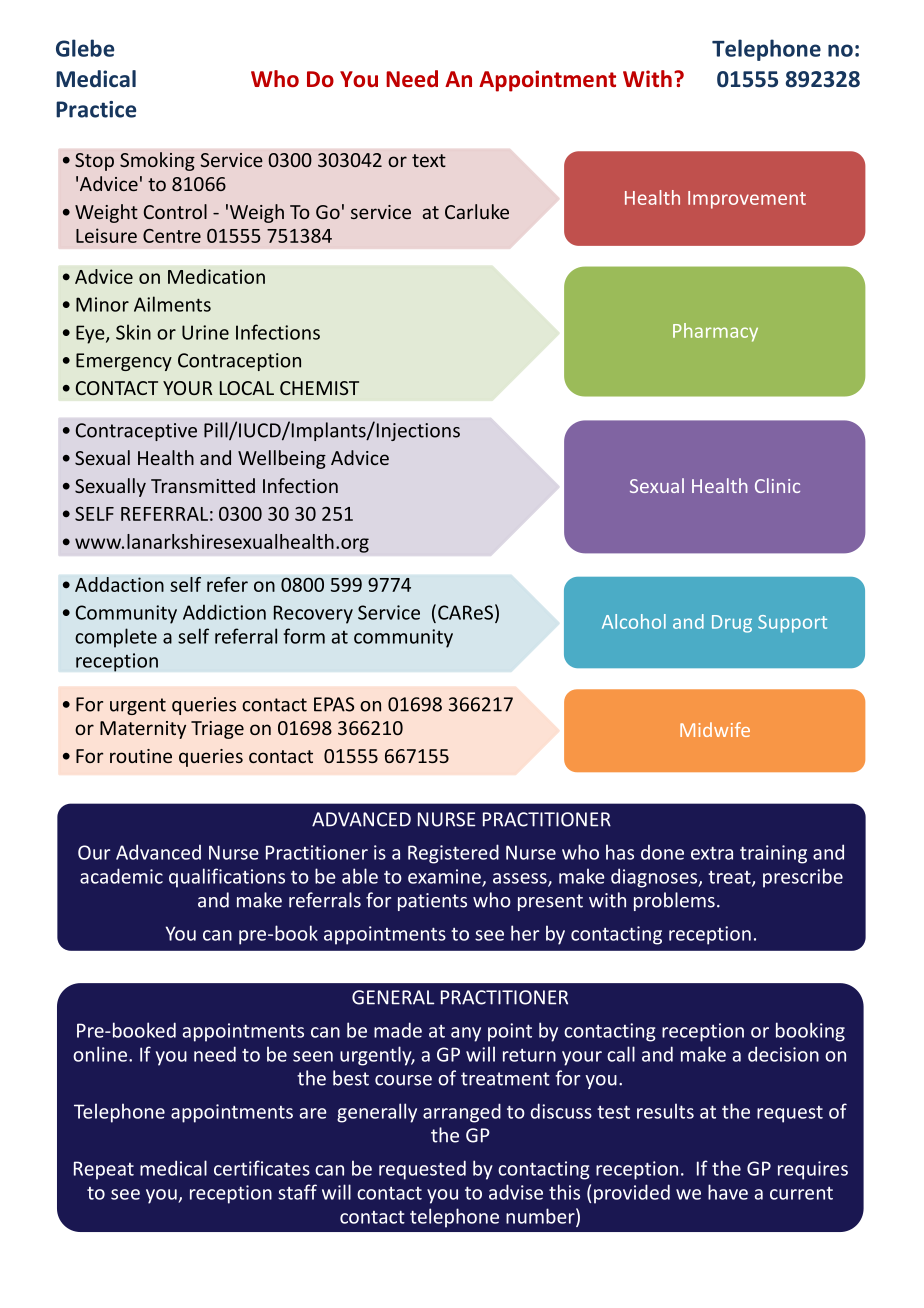 This screenshot has width=924, height=1308. What do you see at coordinates (429, 160) in the screenshot?
I see `text` at bounding box center [429, 160].
